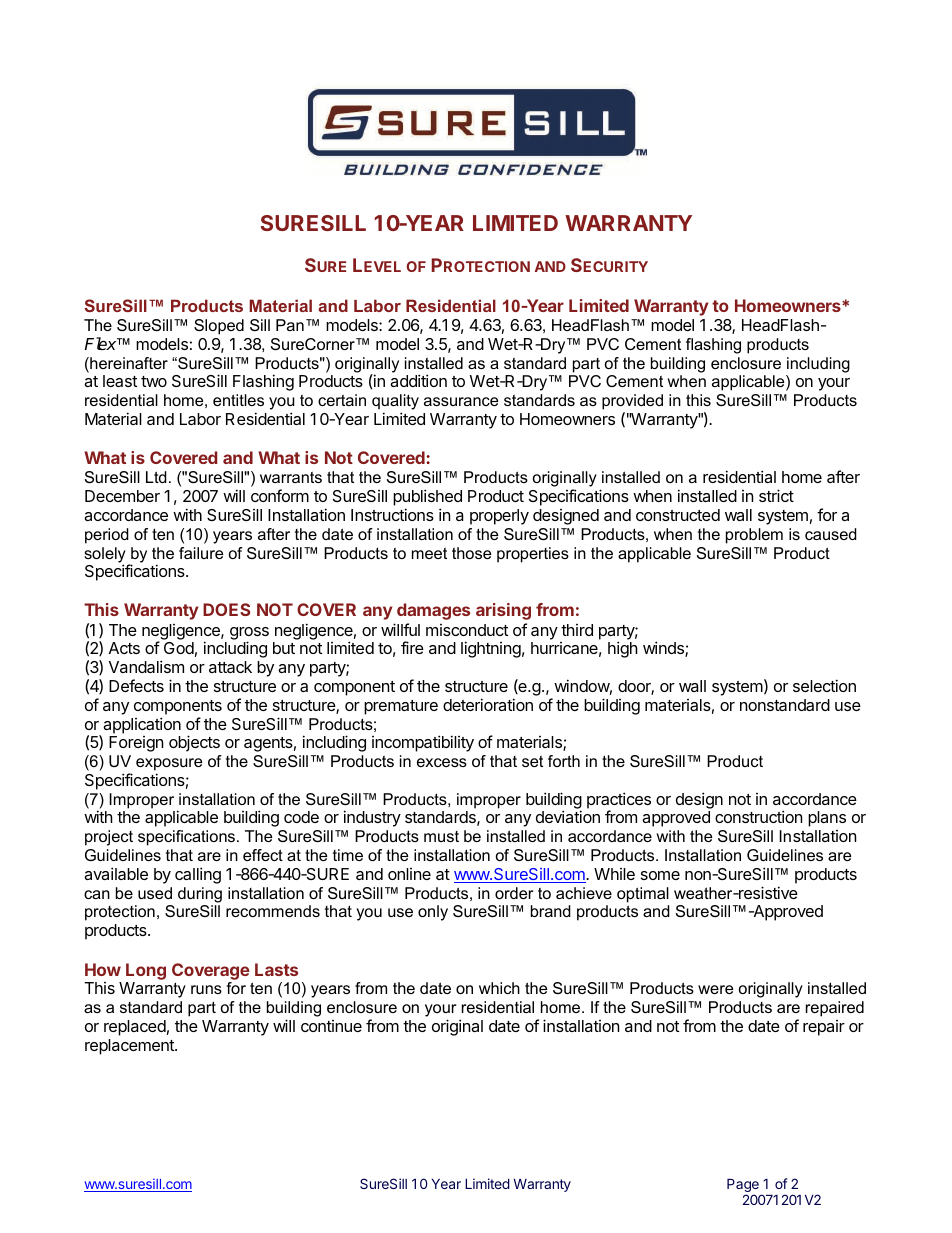 Image resolution: width=952 pixels, height=1233 pixels. Describe the element at coordinates (471, 553) in the document. I see `those` at that location.
